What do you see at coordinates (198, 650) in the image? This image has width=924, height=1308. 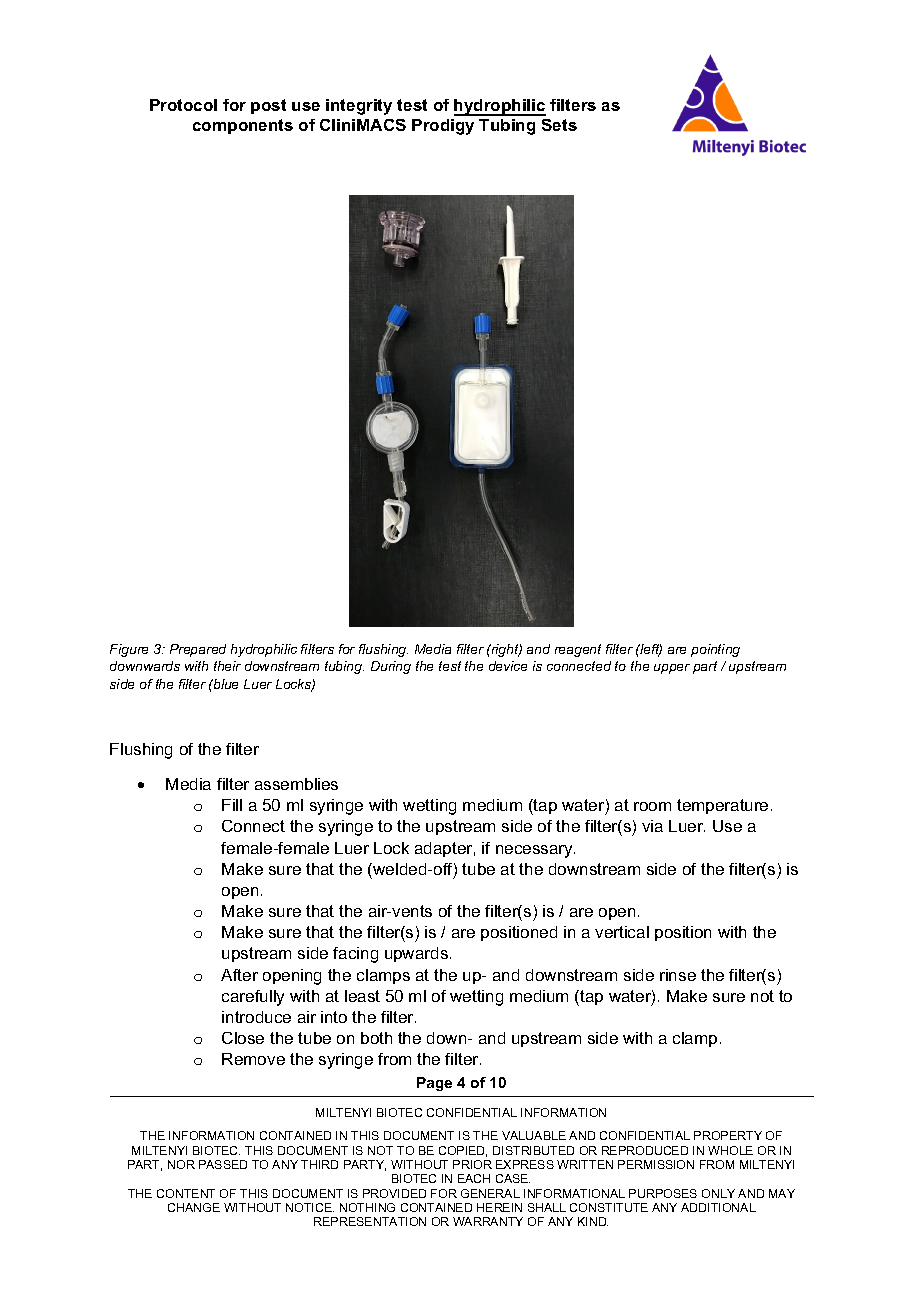 I see `Prepared` at bounding box center [198, 650].
